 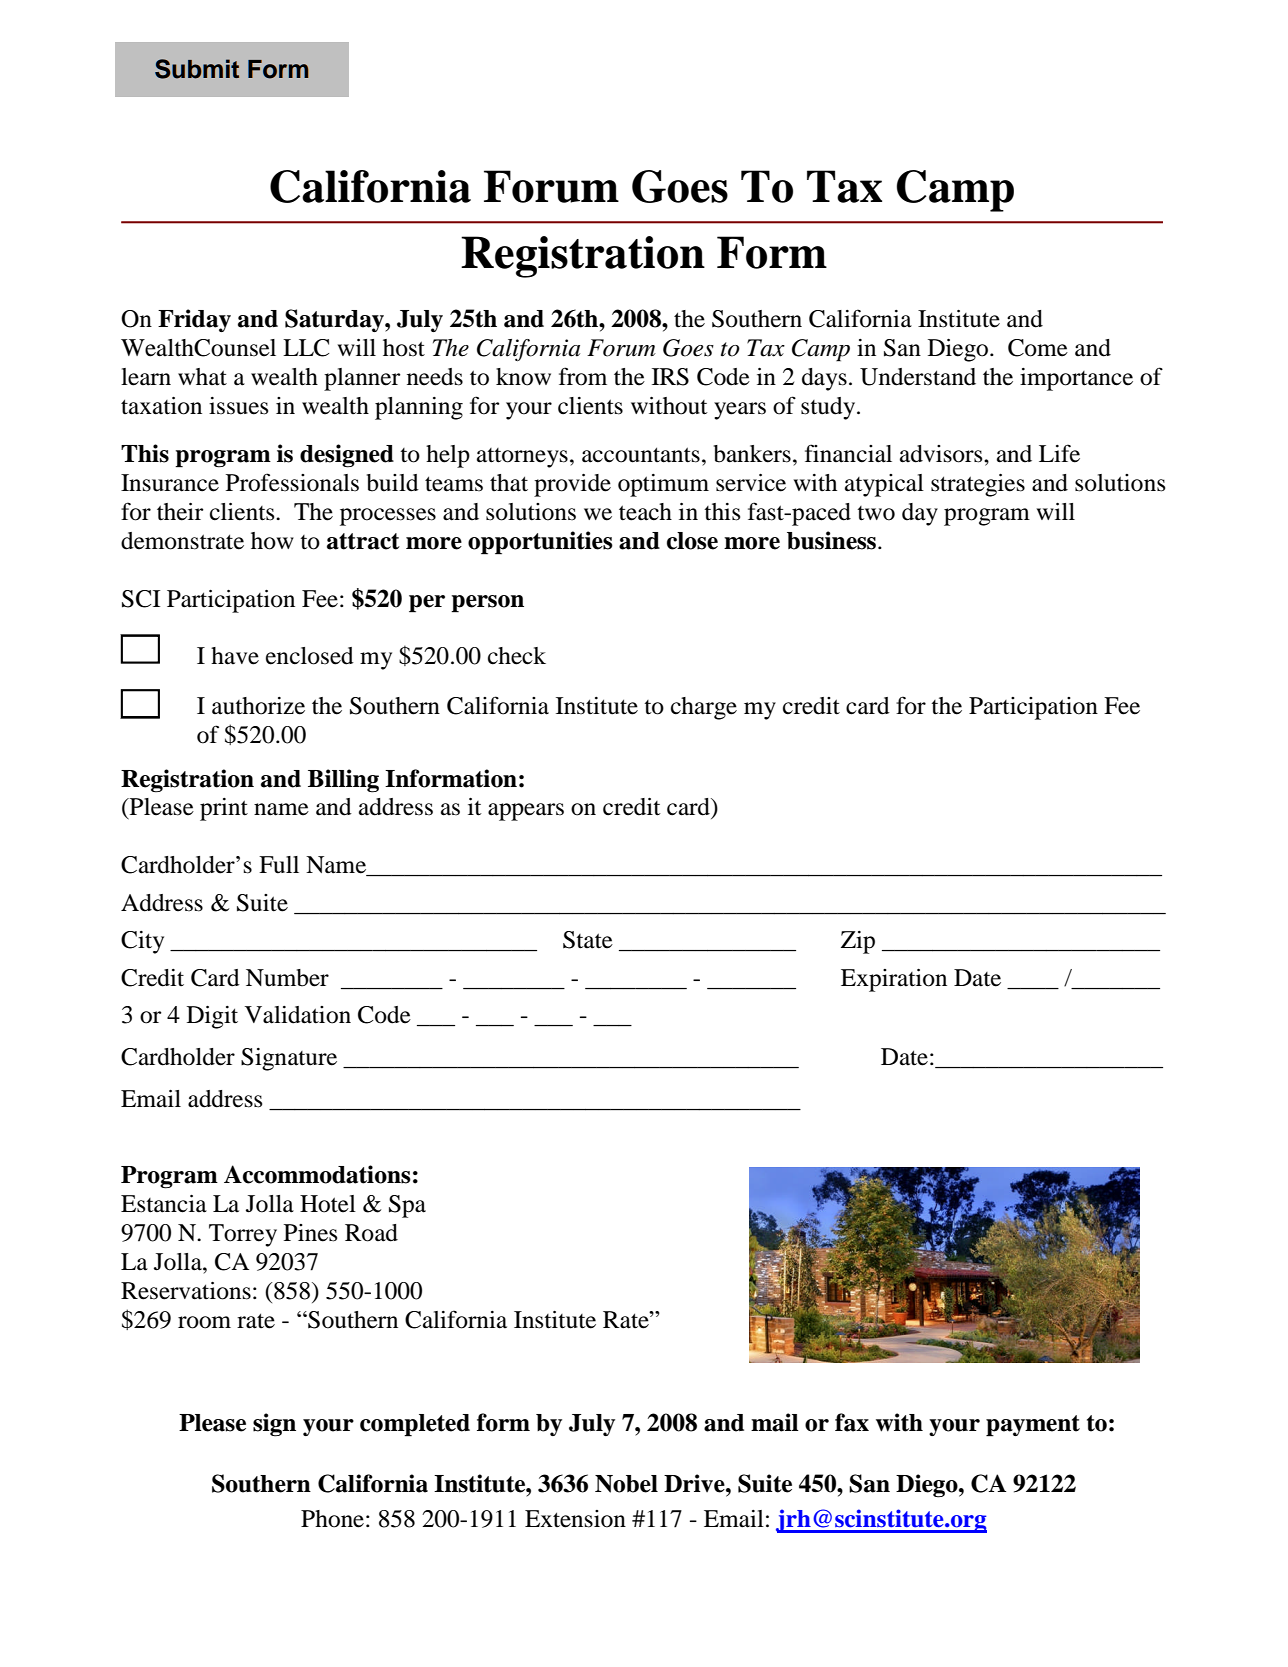 What do you see at coordinates (588, 940) in the image?
I see `State` at bounding box center [588, 940].
